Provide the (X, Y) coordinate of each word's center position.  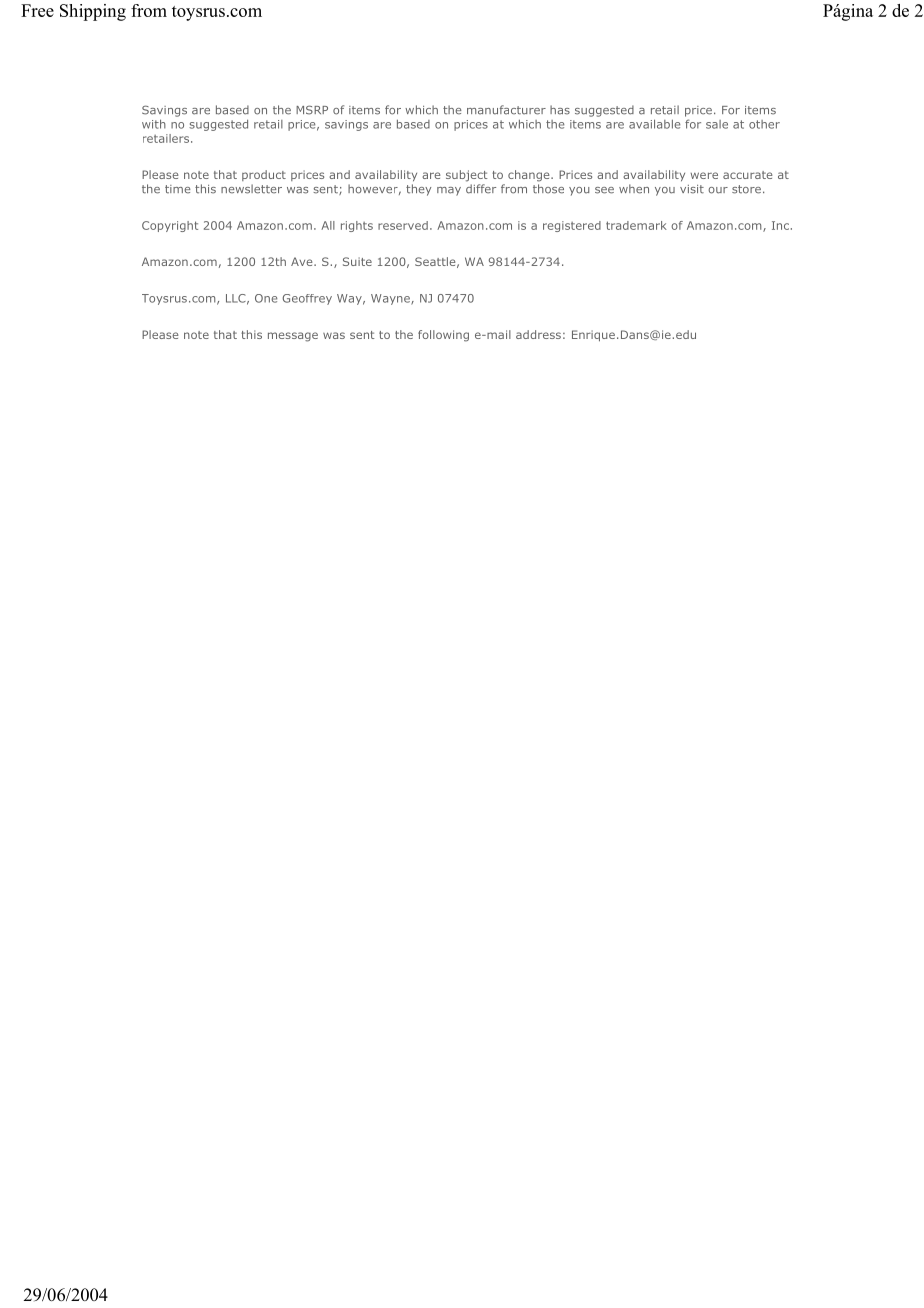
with (154, 124)
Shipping (93, 12)
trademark (636, 225)
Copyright (170, 226)
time (178, 189)
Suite (357, 261)
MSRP (312, 110)
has (560, 110)
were (704, 175)
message (293, 337)
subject (467, 176)
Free (37, 10)
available (654, 124)
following (443, 336)
